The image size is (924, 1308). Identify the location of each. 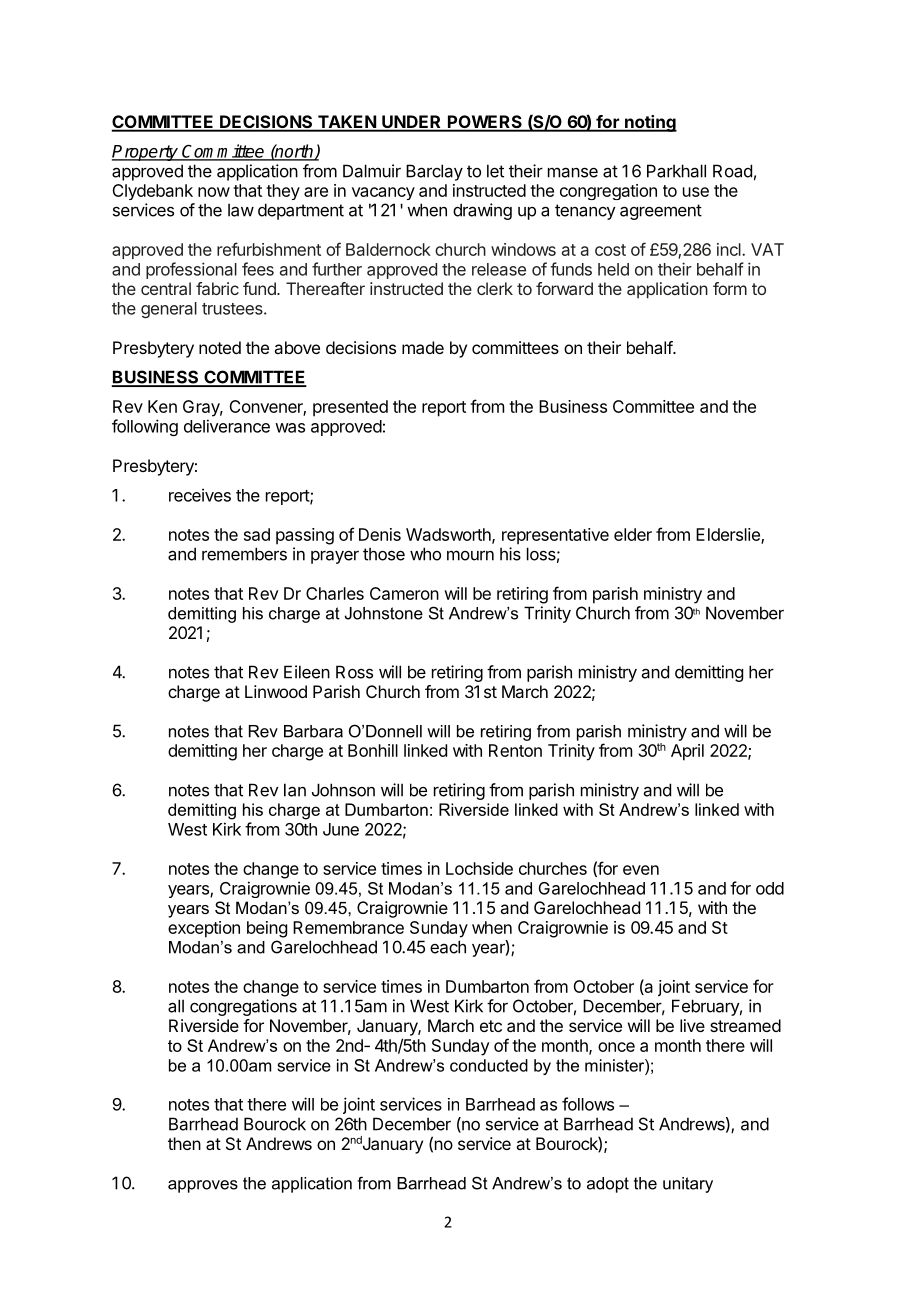
(448, 947).
